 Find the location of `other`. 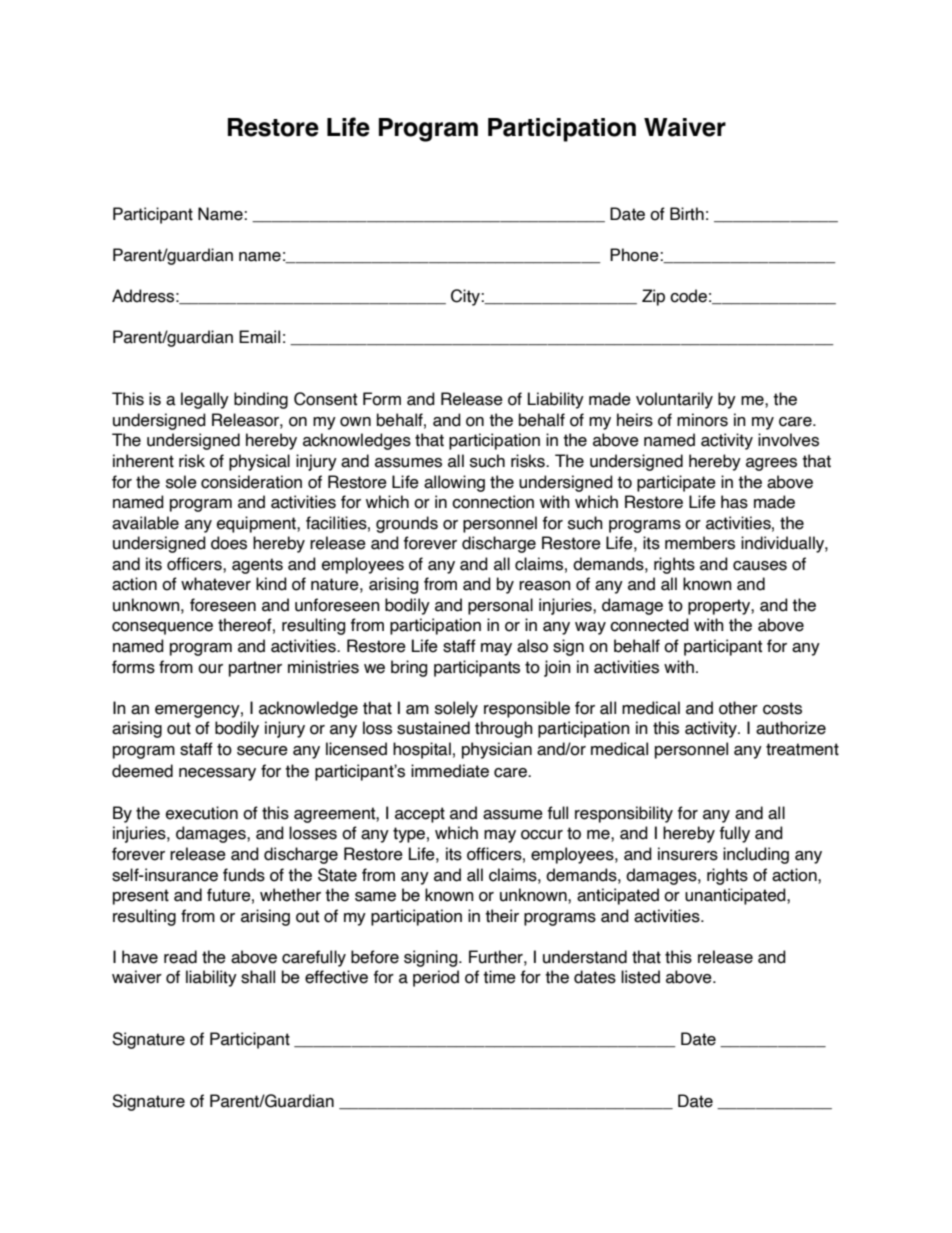

other is located at coordinates (738, 708).
